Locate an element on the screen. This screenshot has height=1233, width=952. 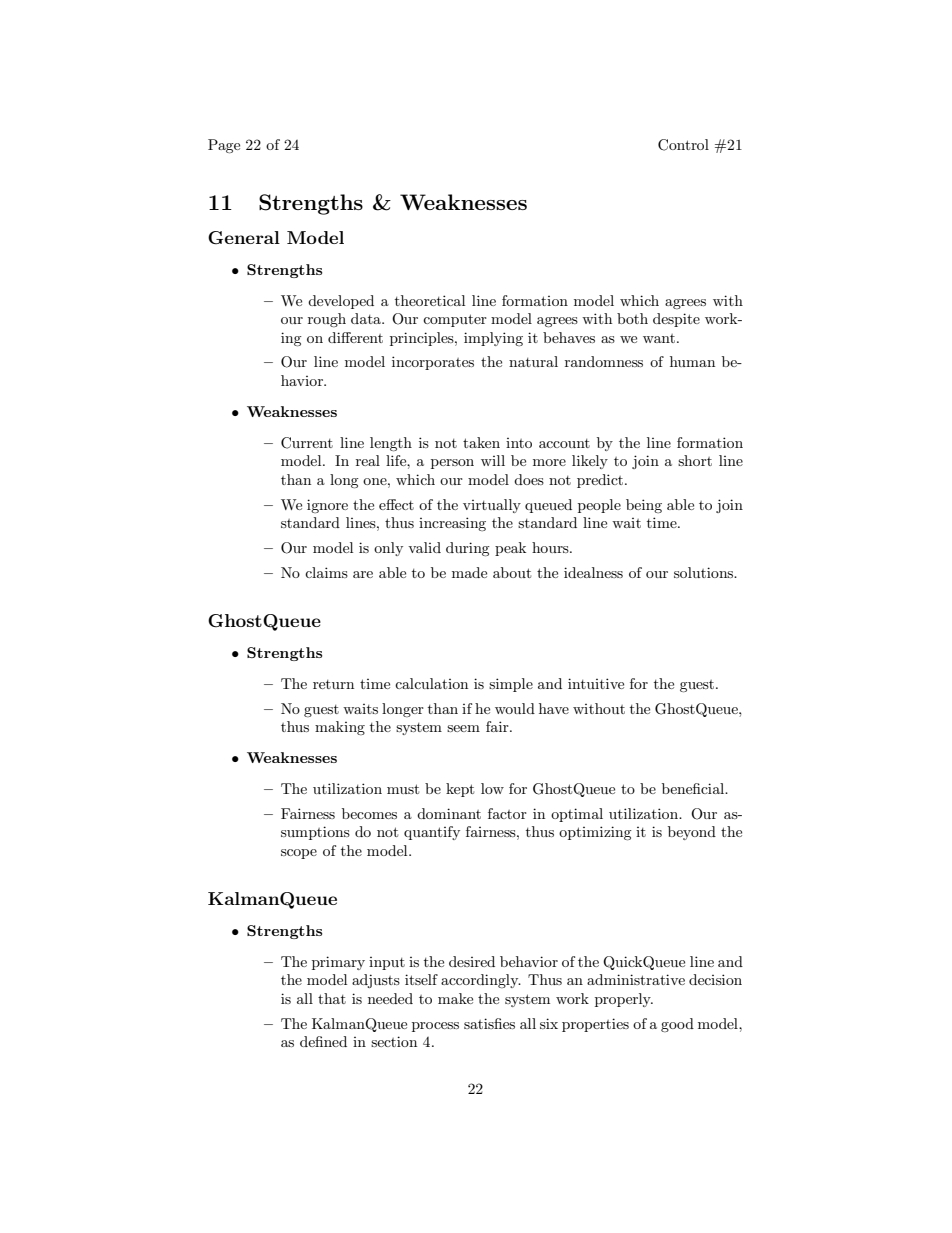
solutions is located at coordinates (705, 572).
